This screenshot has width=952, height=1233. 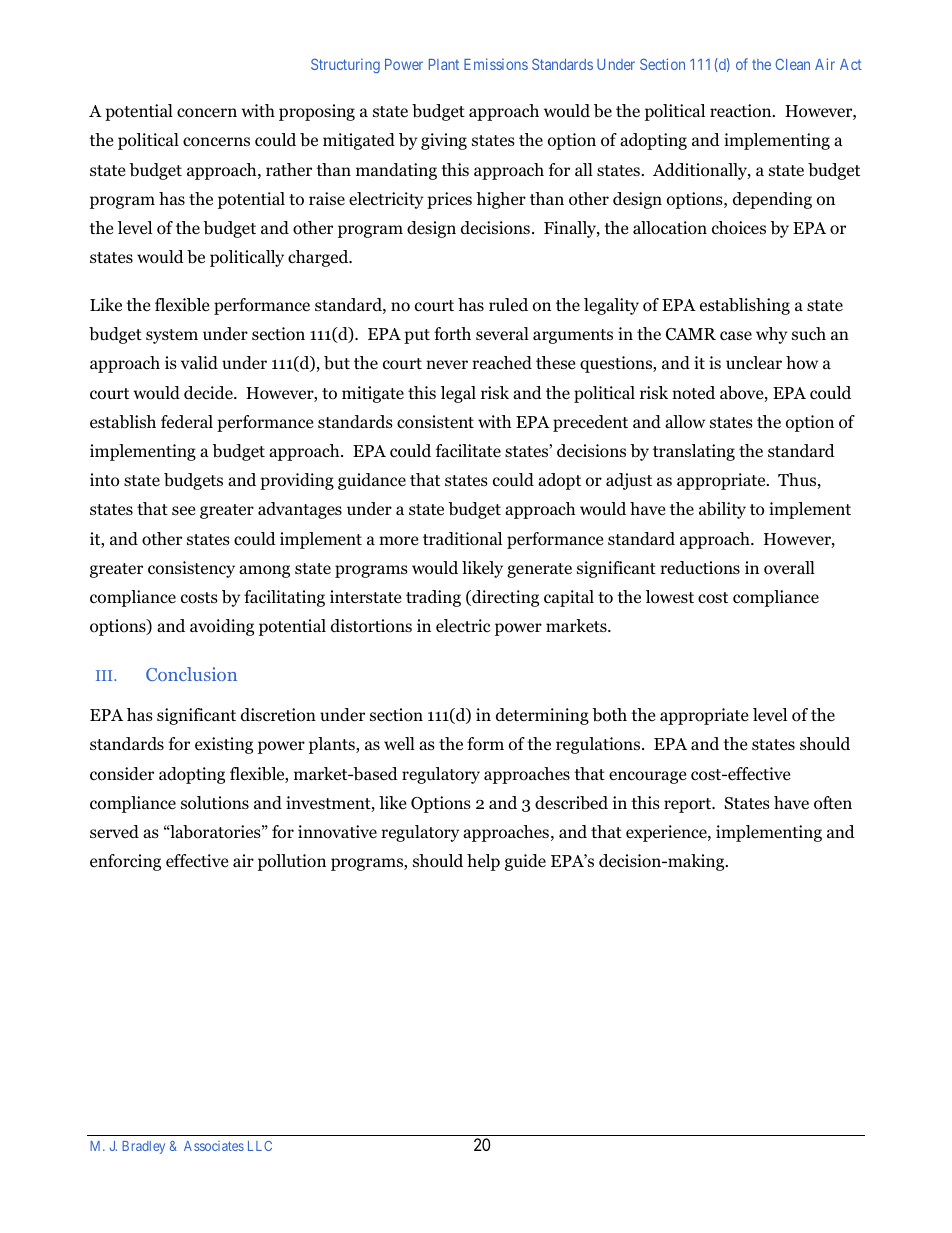 I want to click on reaction, so click(x=742, y=111).
